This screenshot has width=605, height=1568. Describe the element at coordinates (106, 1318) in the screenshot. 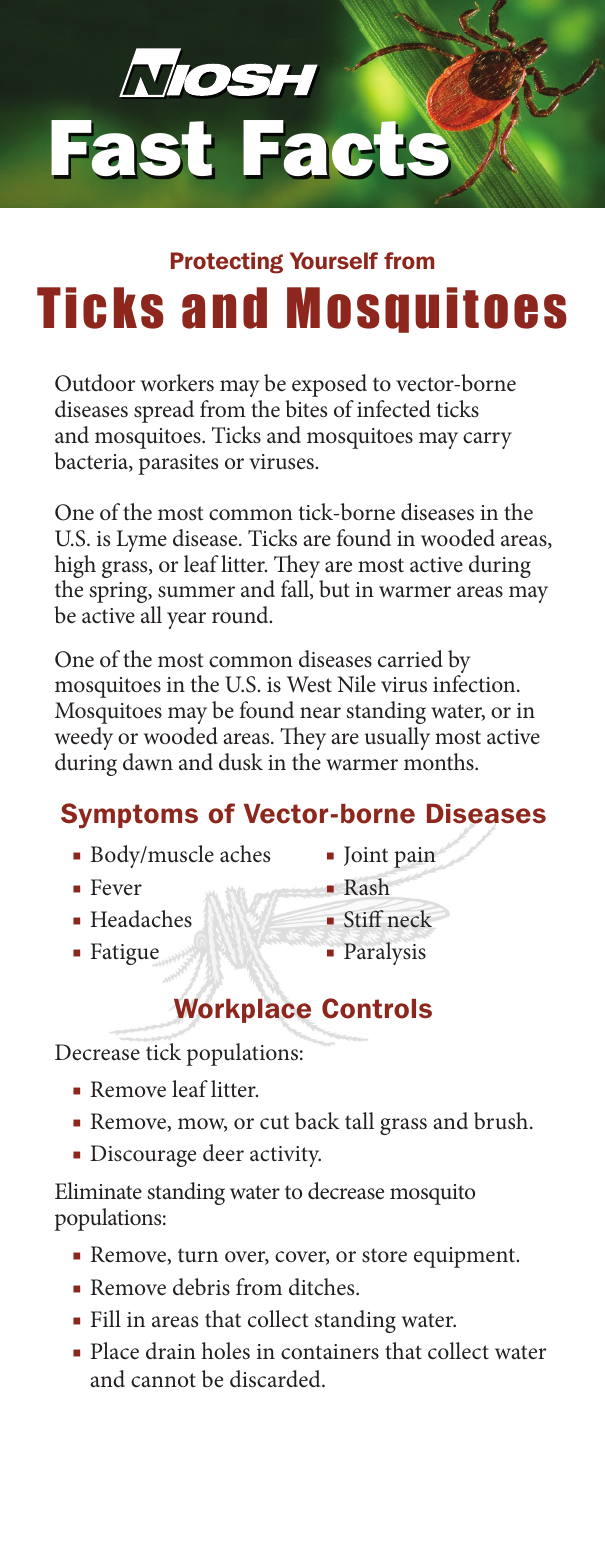

I see `Fill` at that location.
